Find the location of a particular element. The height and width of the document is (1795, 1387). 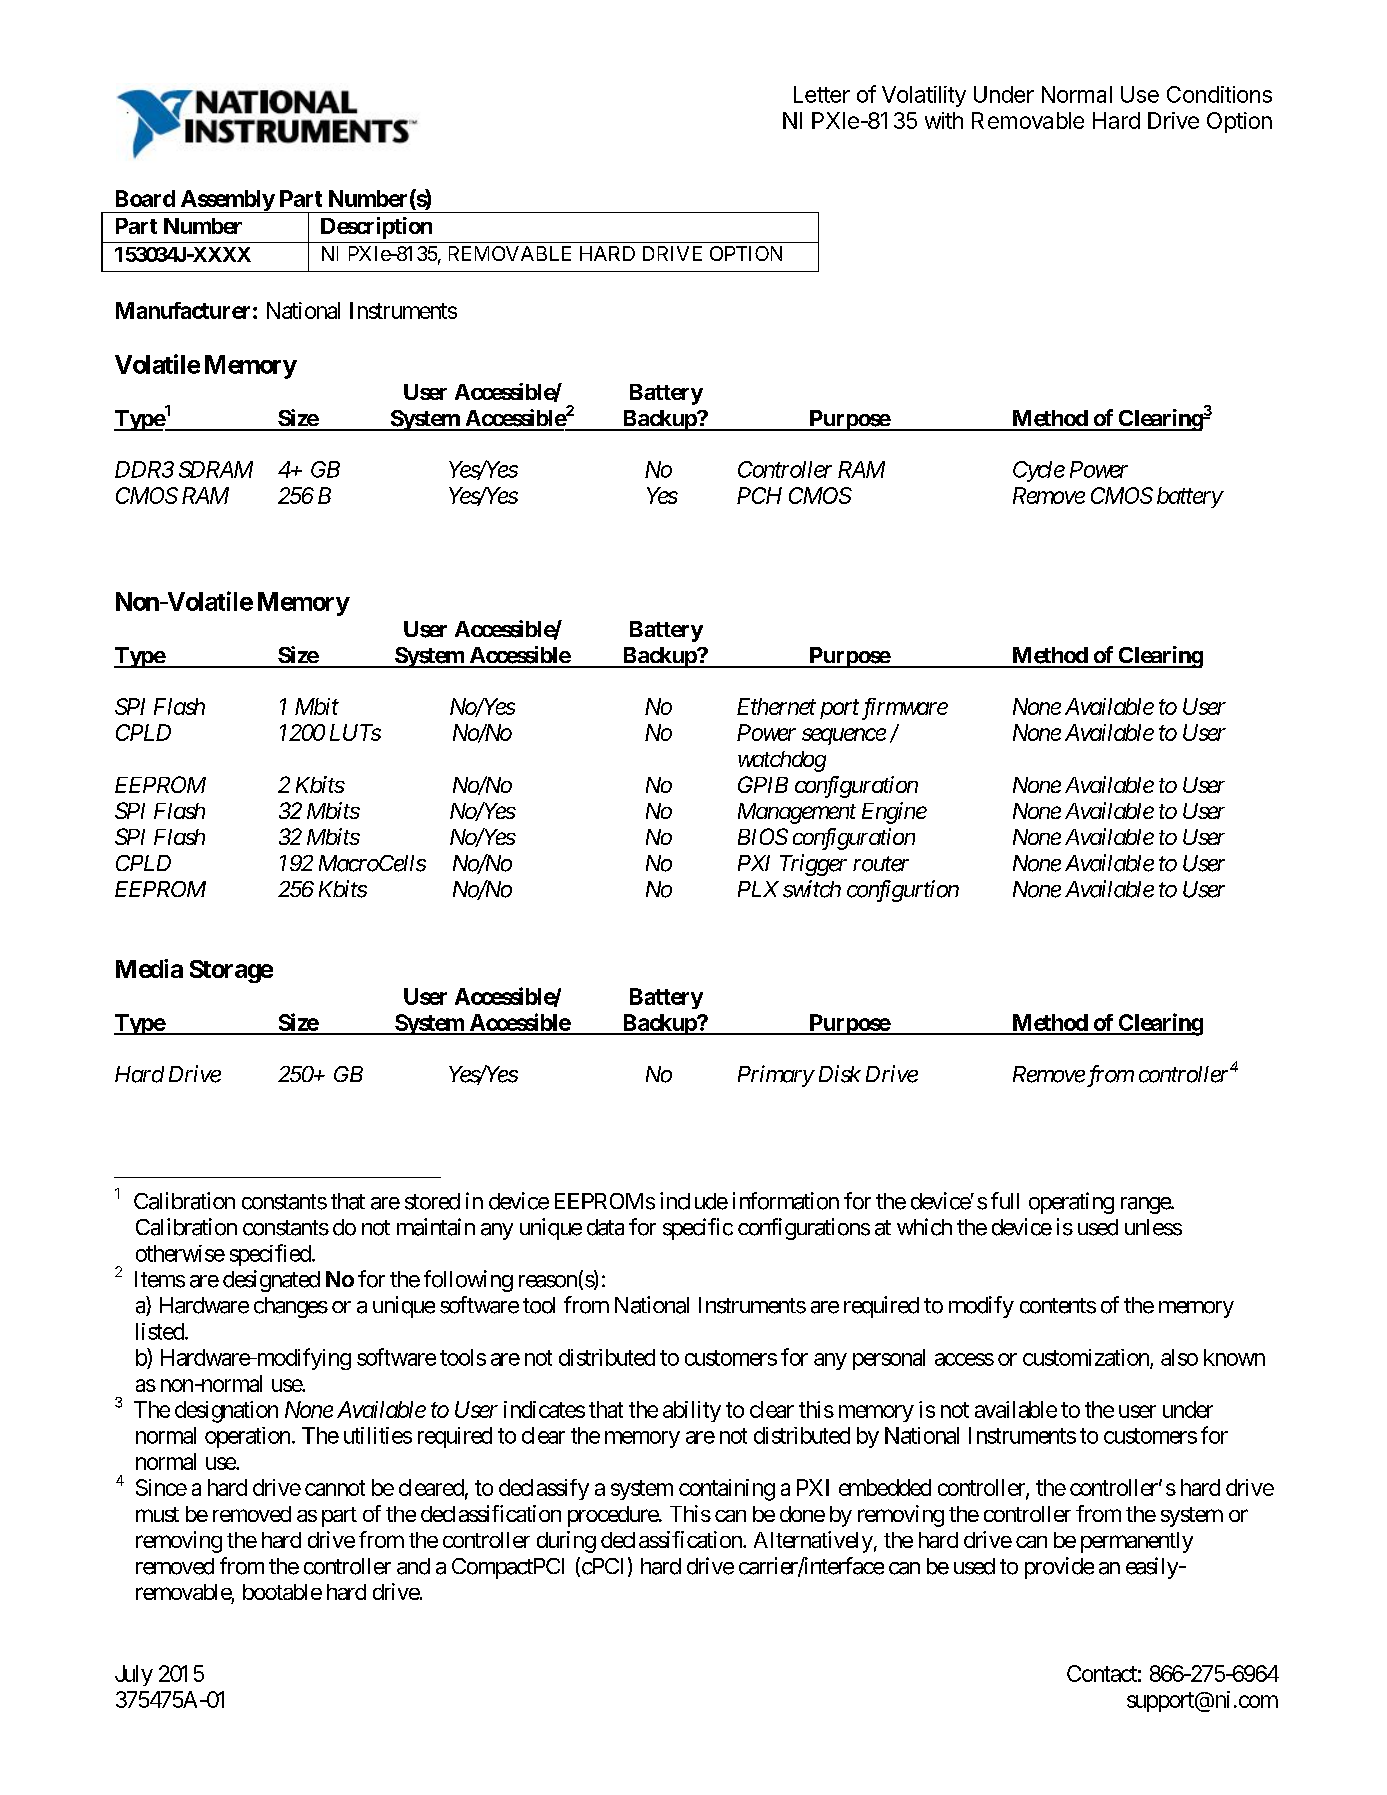

BIOS is located at coordinates (763, 836).
